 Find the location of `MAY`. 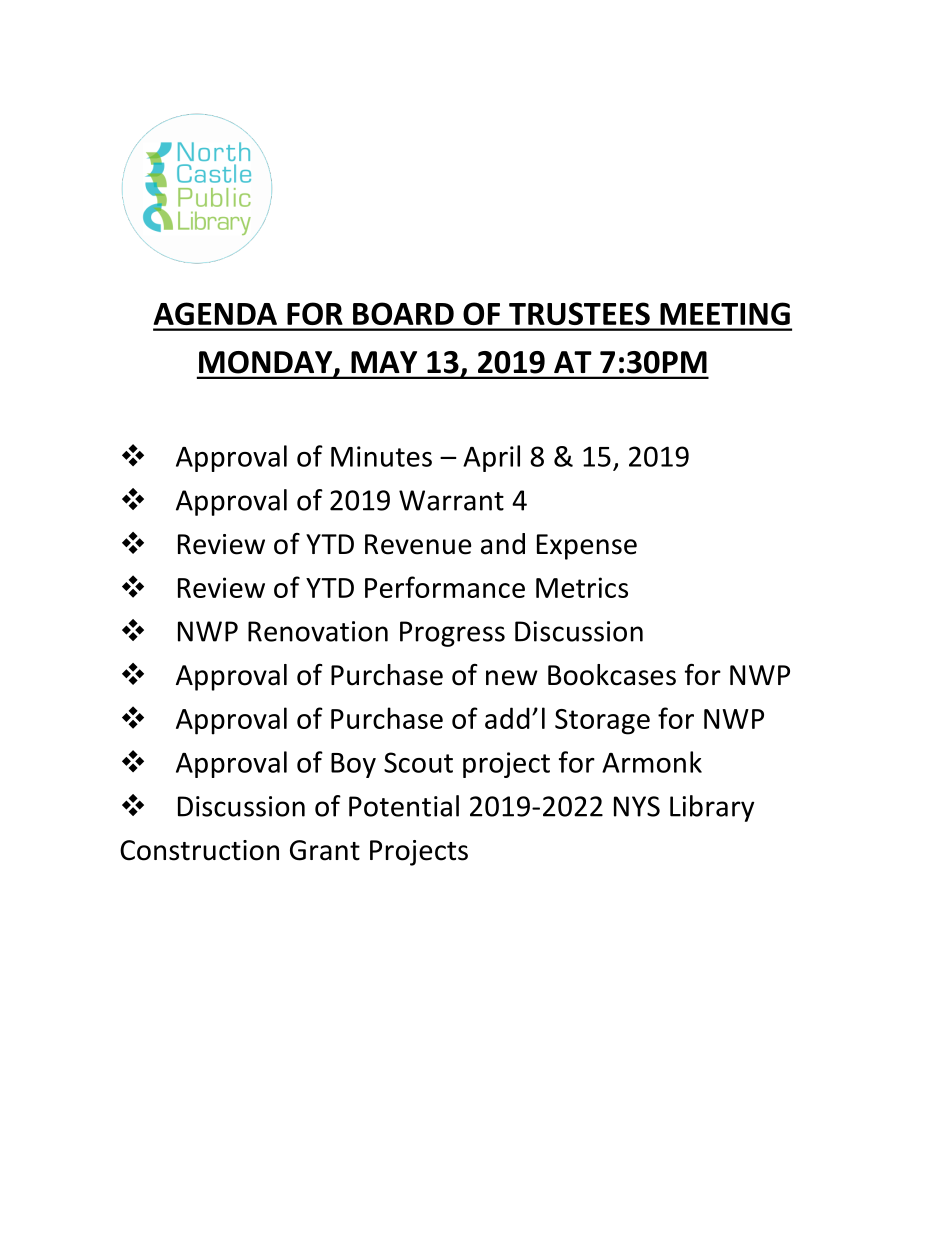

MAY is located at coordinates (384, 362).
